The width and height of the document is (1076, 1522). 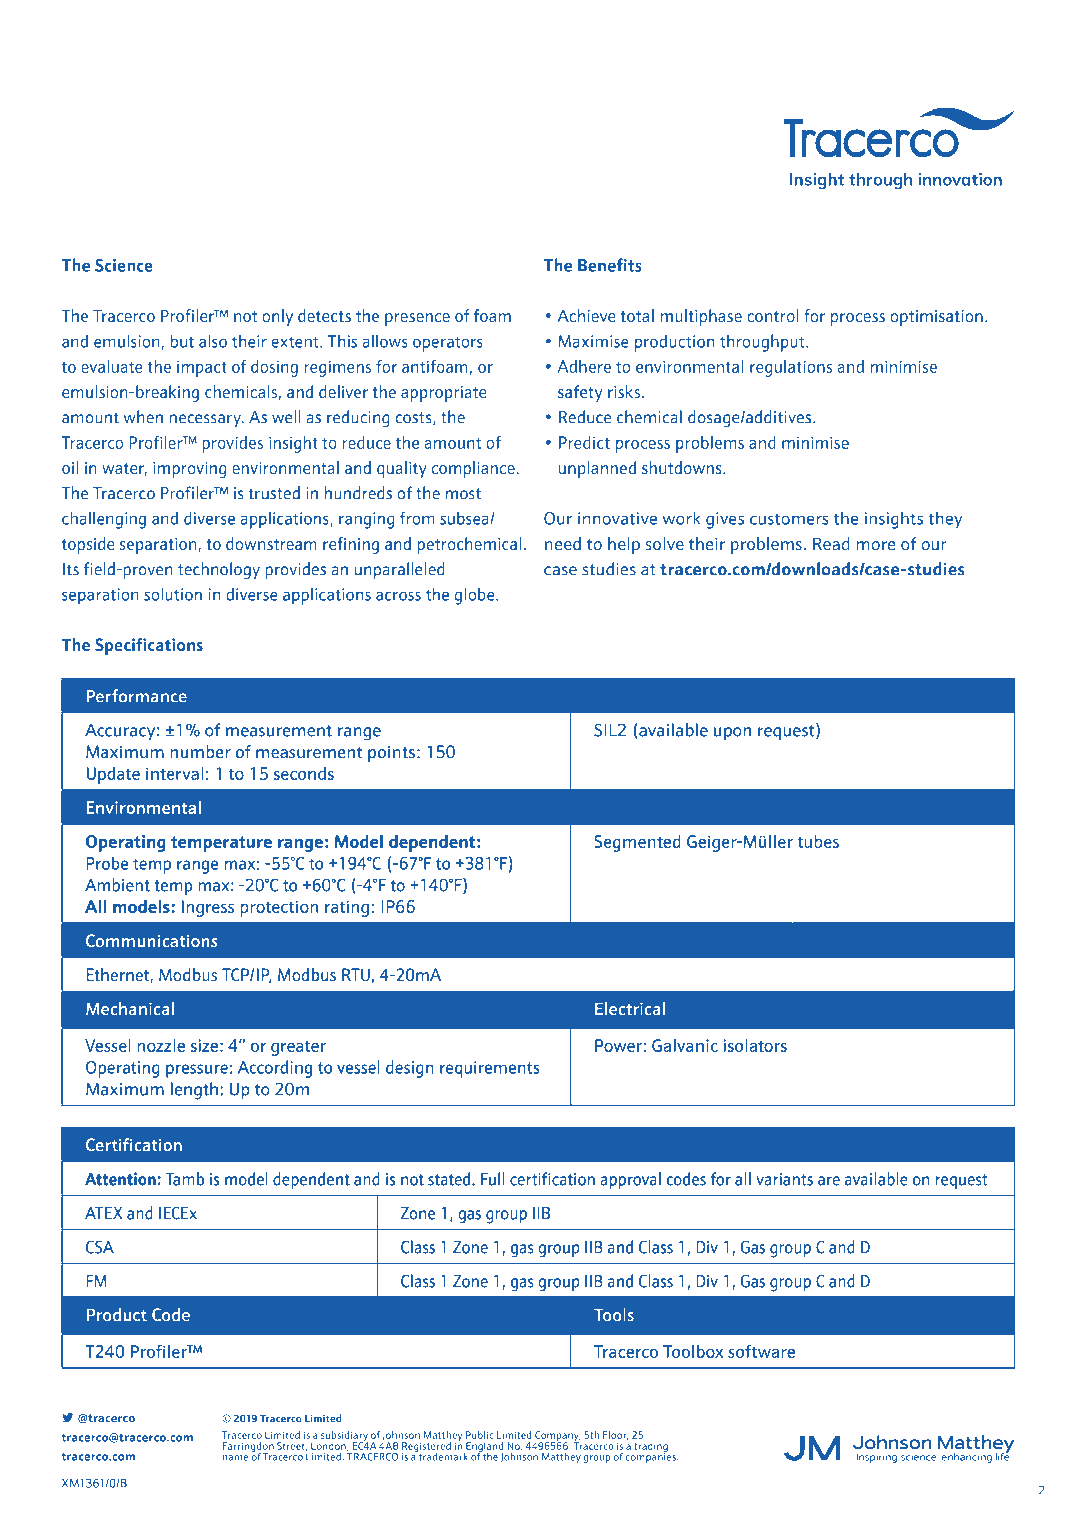 I want to click on Specifications, so click(x=149, y=646).
